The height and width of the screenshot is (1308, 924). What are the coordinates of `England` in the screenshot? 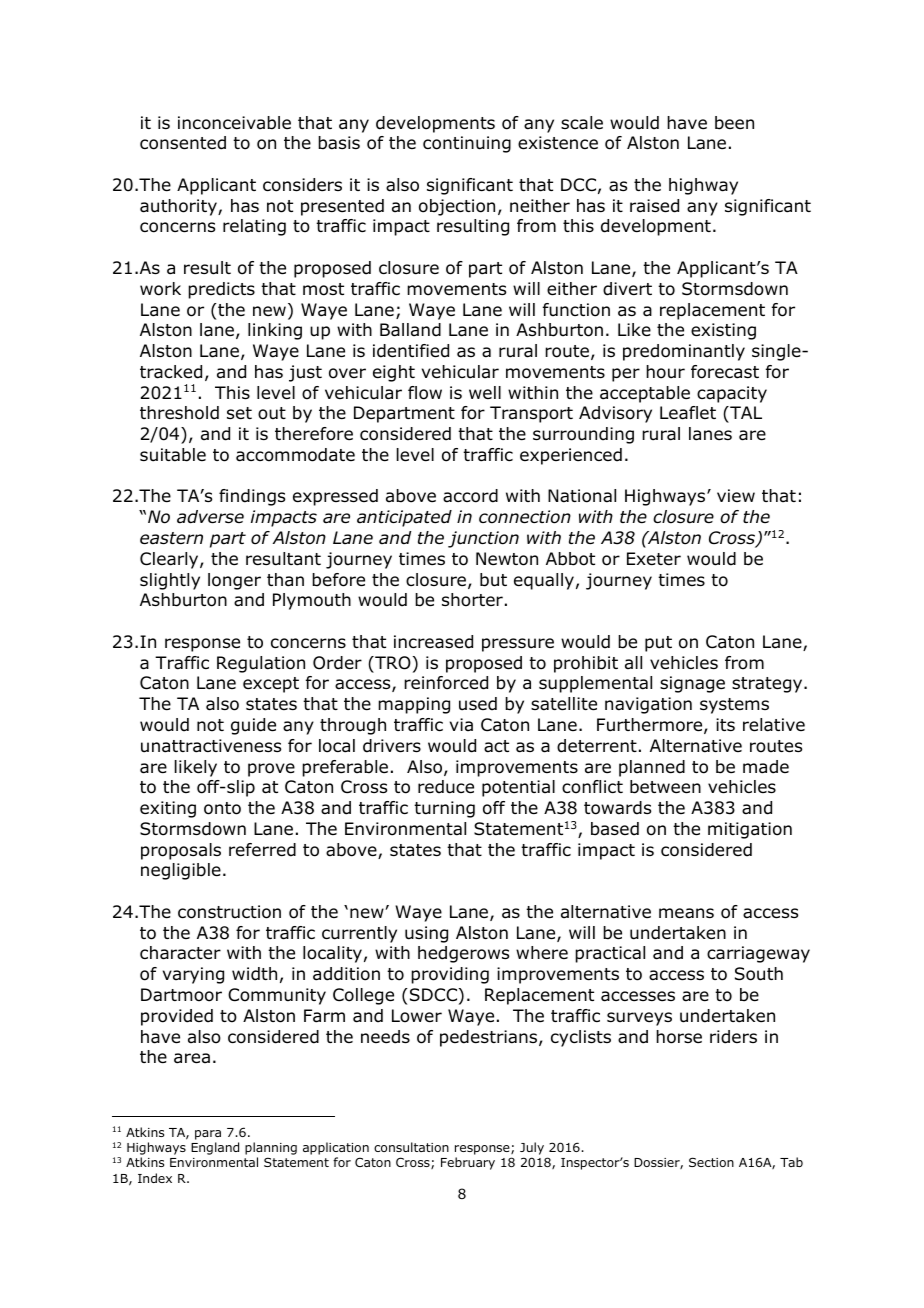 It's located at (215, 1148).
